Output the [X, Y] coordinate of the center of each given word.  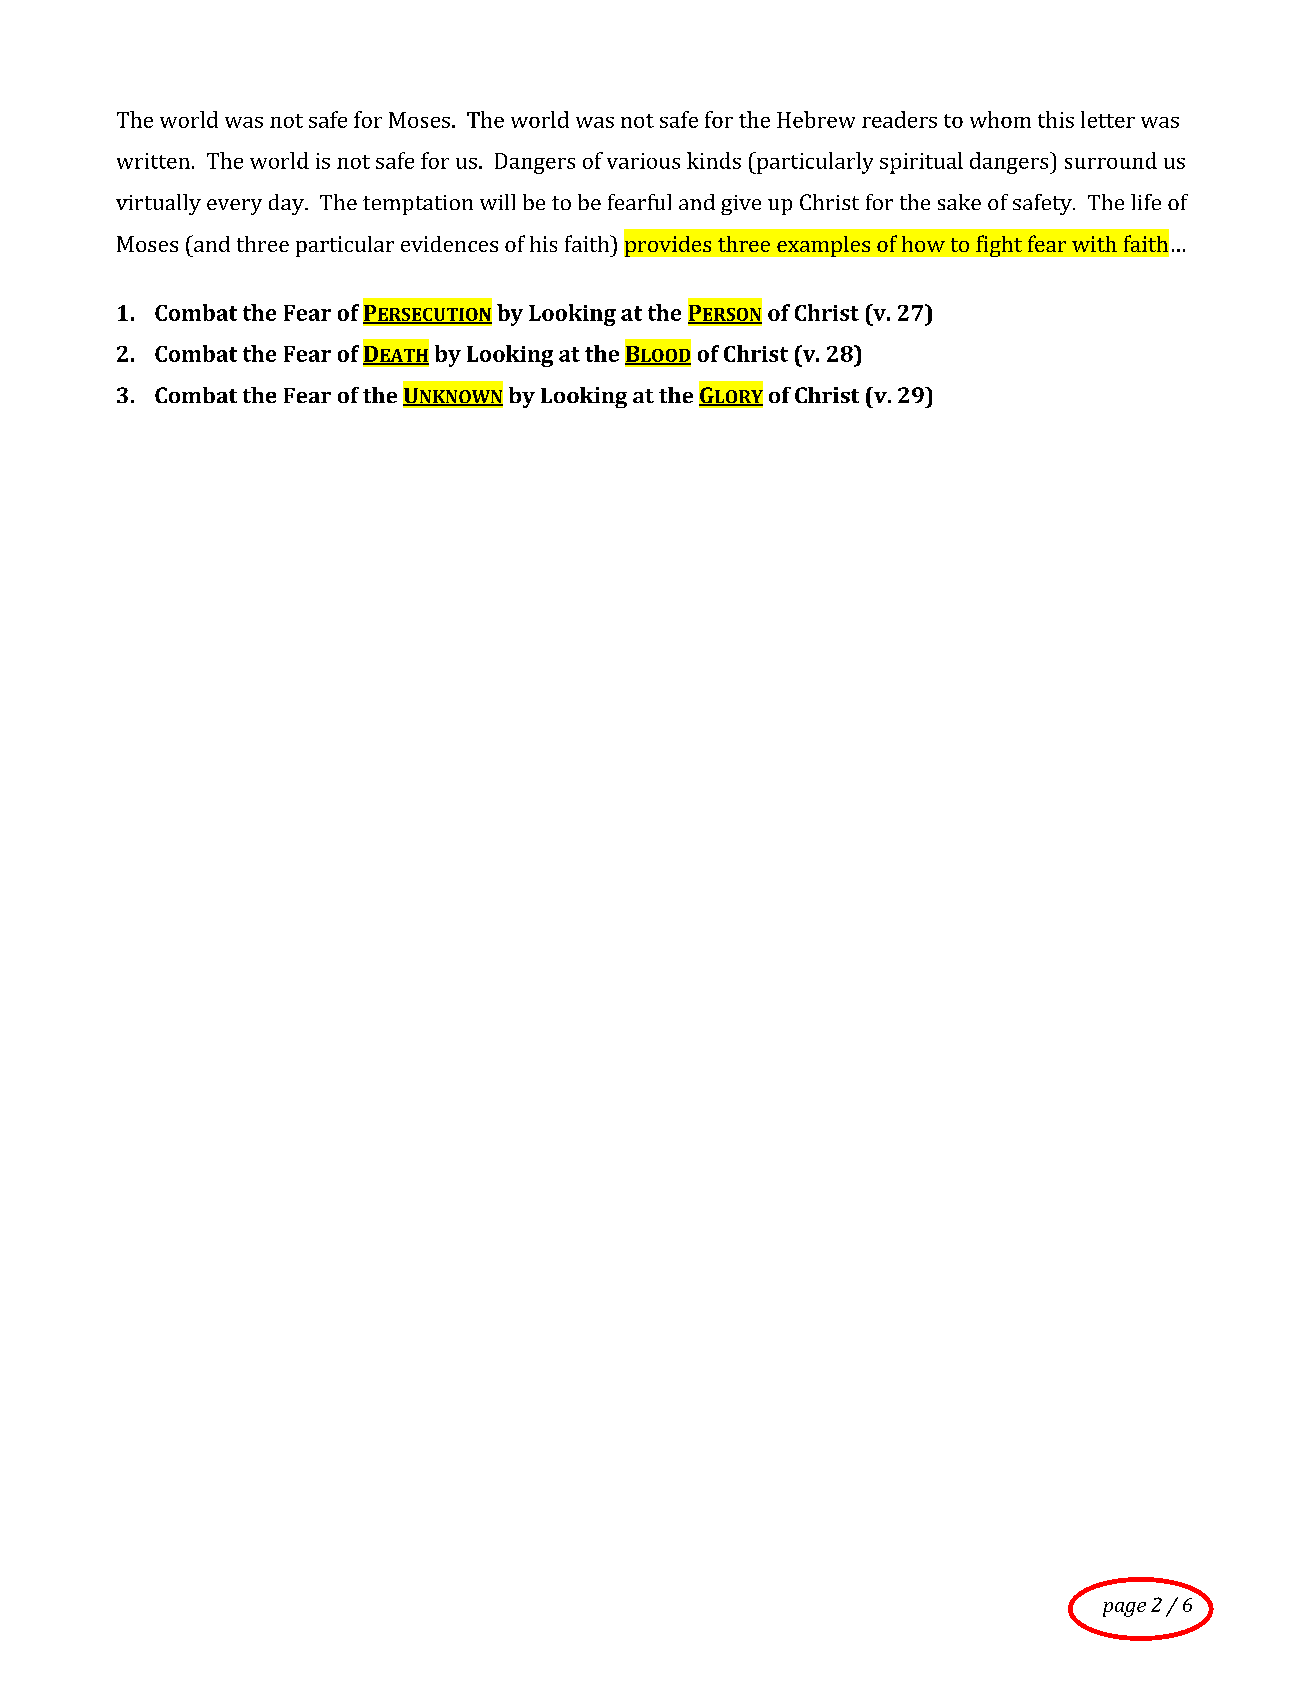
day [287, 204]
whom [1000, 119]
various [643, 161]
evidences [449, 244]
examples [823, 246]
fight [999, 246]
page [1124, 1609]
